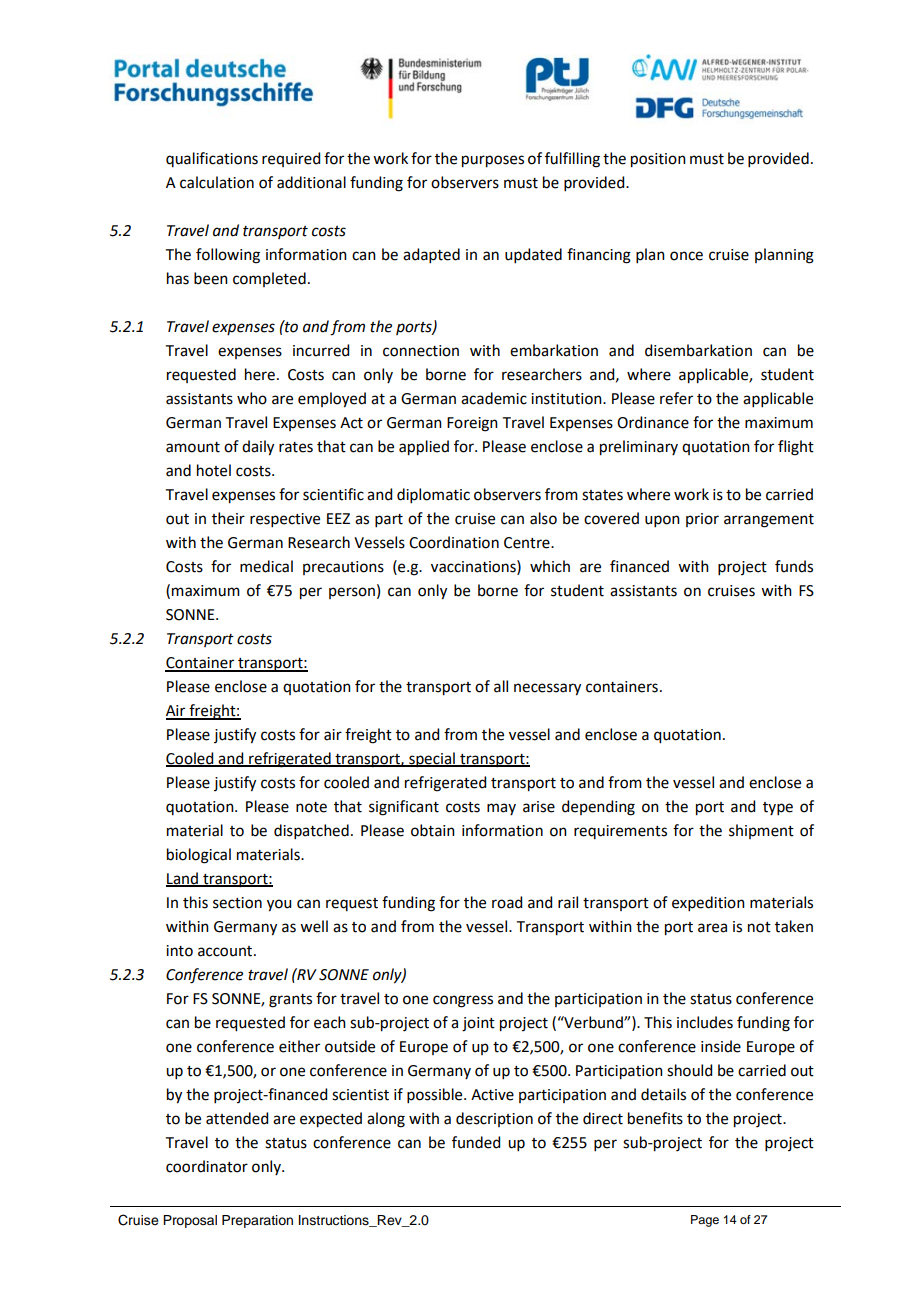 Image resolution: width=924 pixels, height=1308 pixels. Describe the element at coordinates (712, 928) in the page. I see `area` at that location.
